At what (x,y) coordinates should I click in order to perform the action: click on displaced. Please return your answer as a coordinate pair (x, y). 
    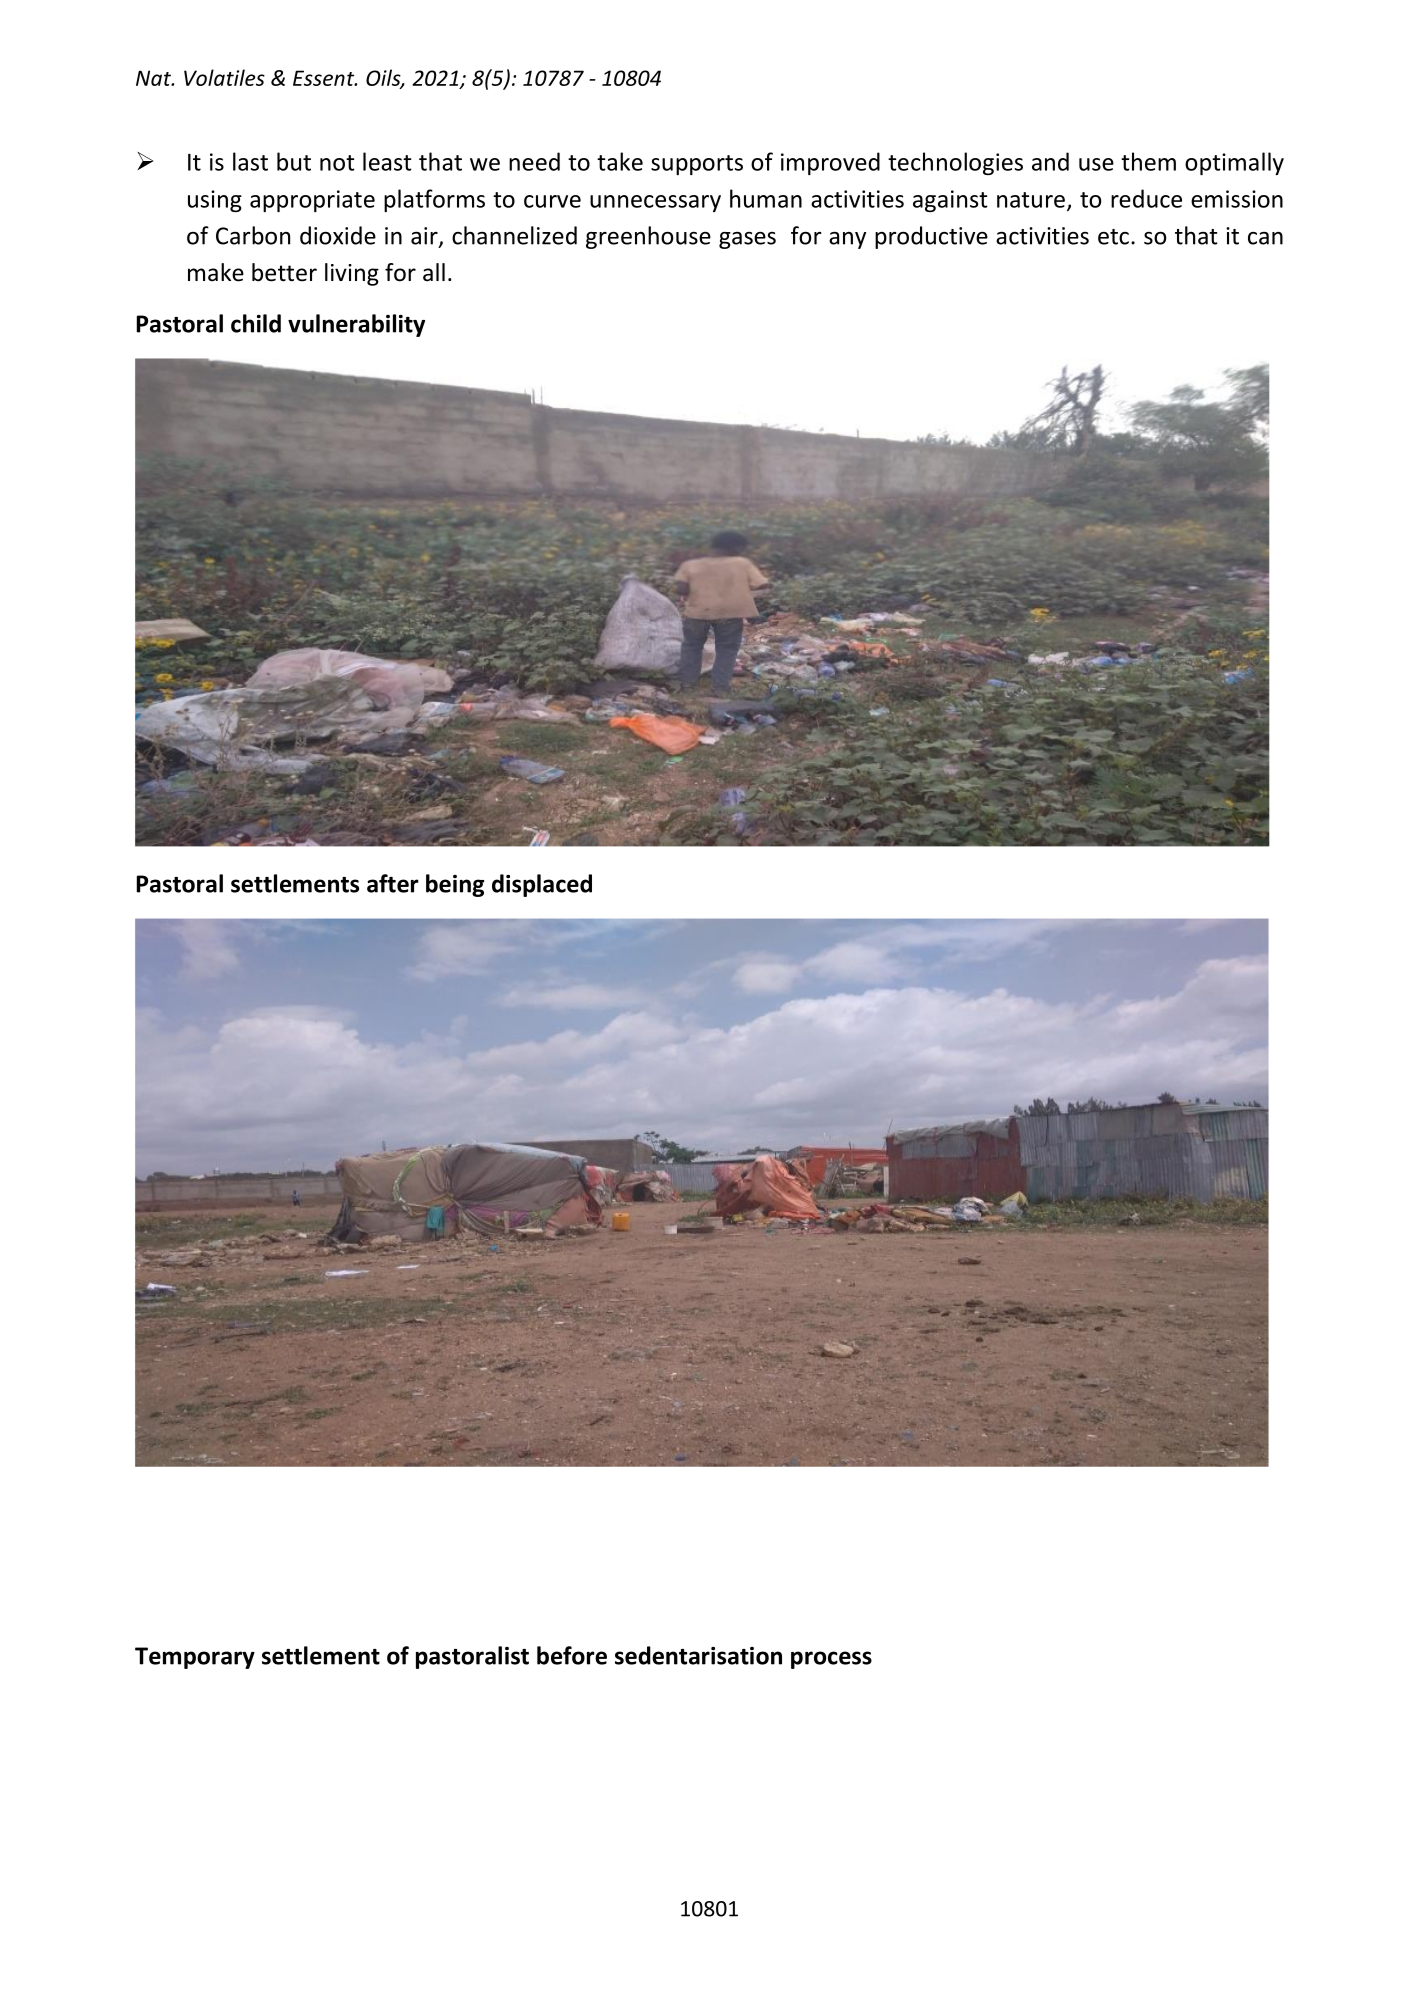
    Looking at the image, I should click on (542, 885).
